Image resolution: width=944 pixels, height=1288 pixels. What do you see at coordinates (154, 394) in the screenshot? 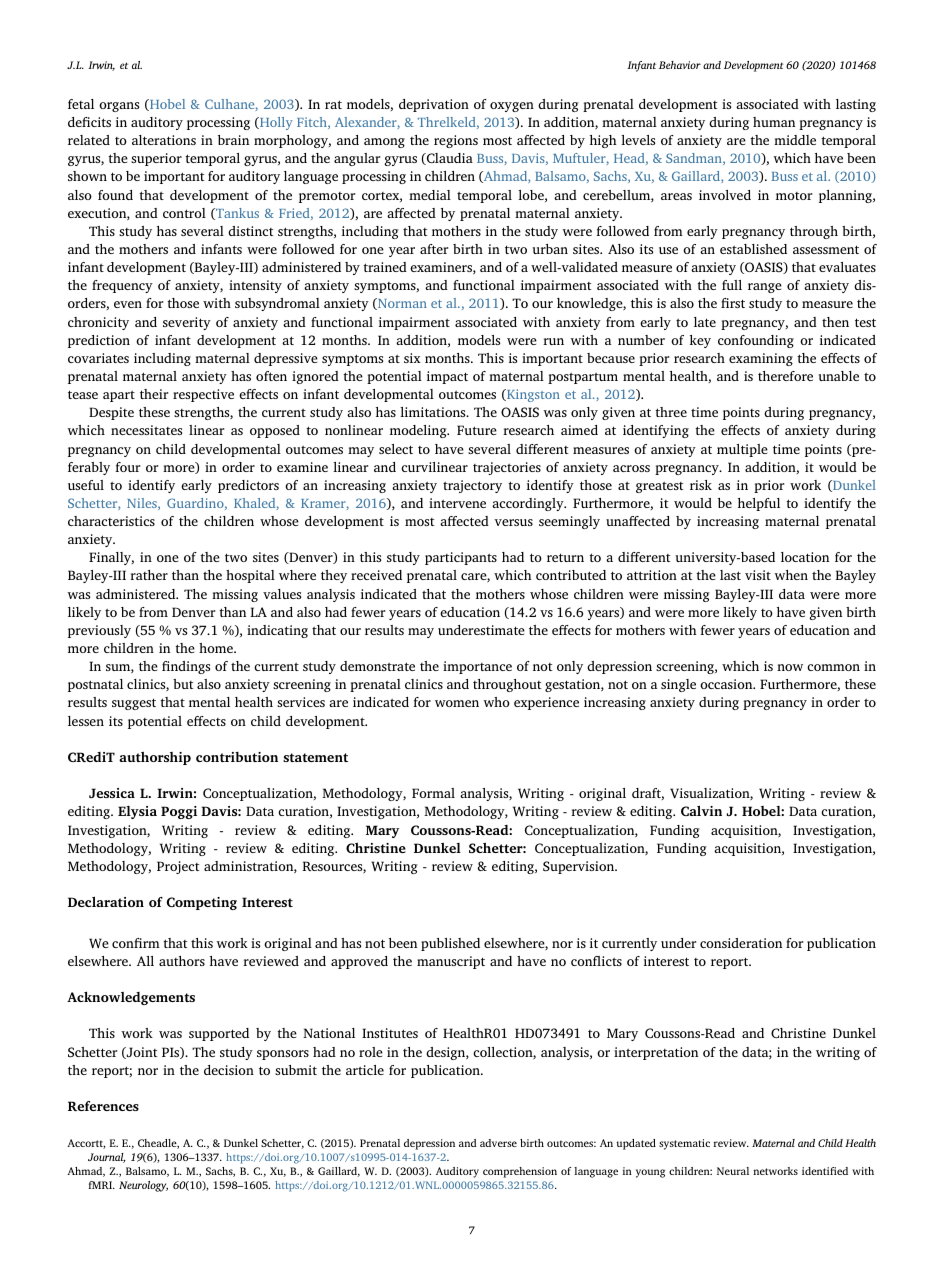
I see `their` at bounding box center [154, 394].
